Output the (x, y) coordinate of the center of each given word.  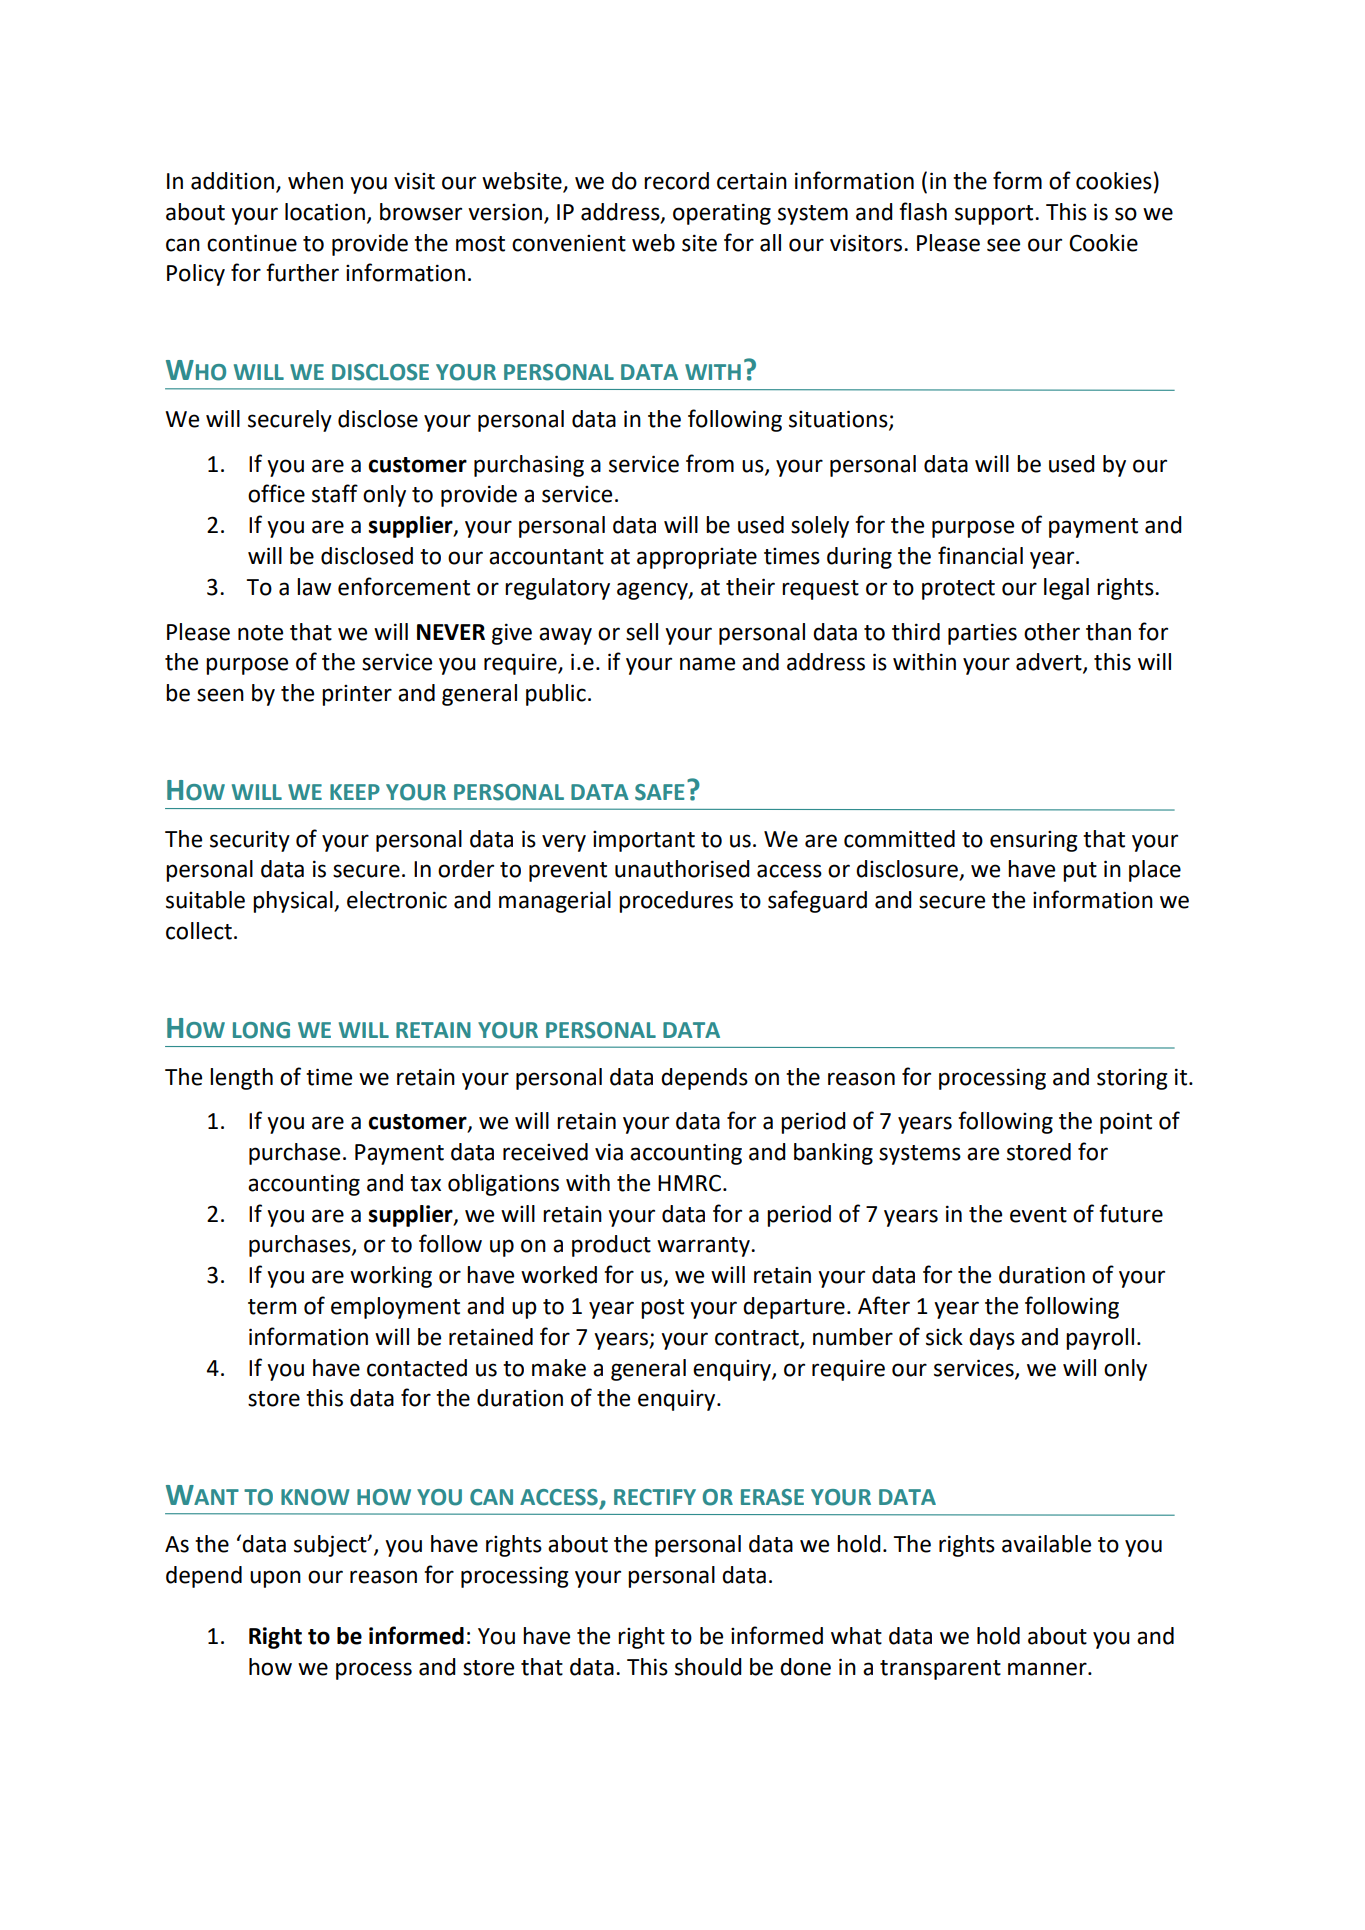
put (1080, 872)
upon (275, 1579)
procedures (676, 902)
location (325, 212)
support (995, 215)
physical (294, 902)
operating (722, 214)
